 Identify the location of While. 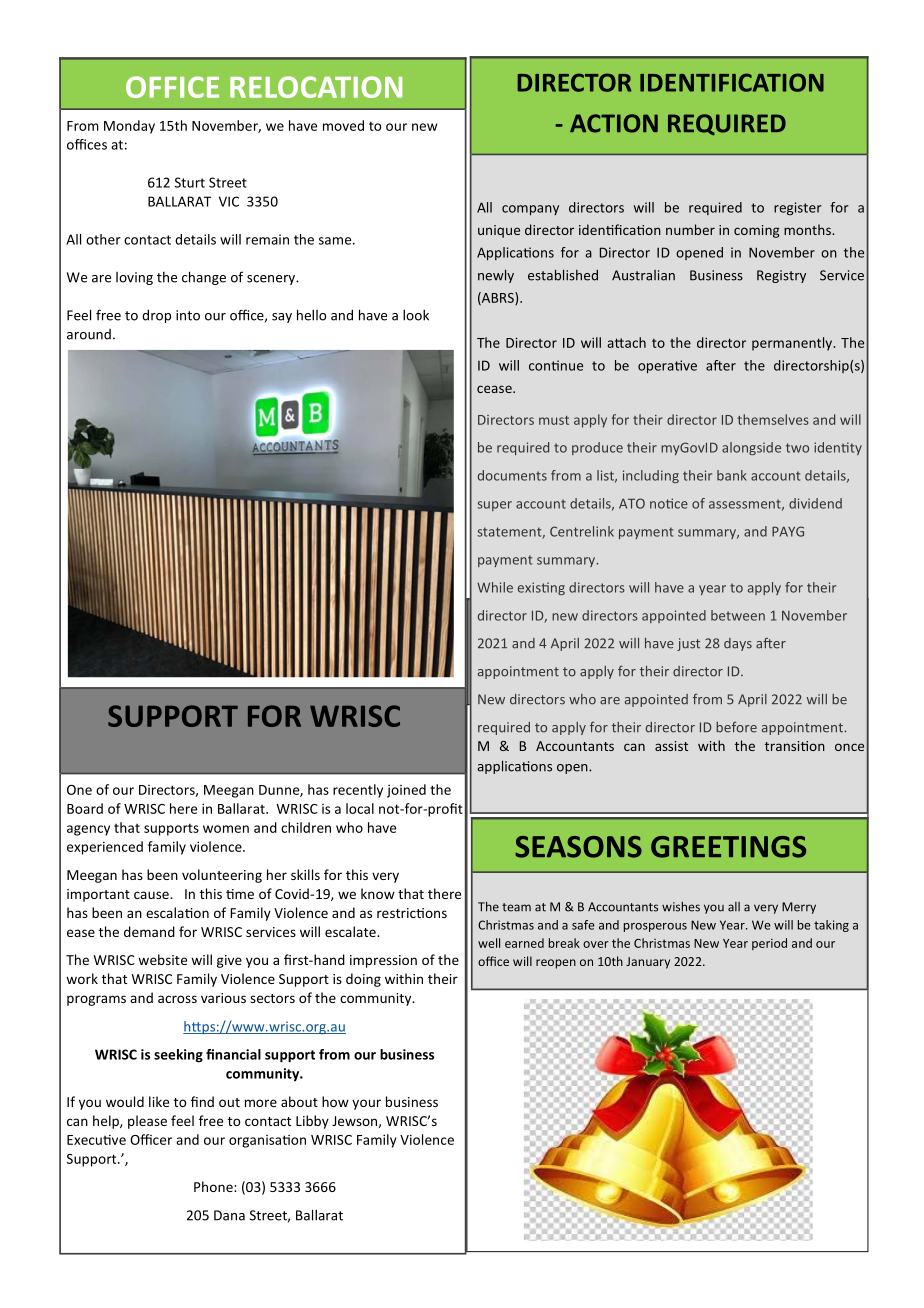
(495, 587).
